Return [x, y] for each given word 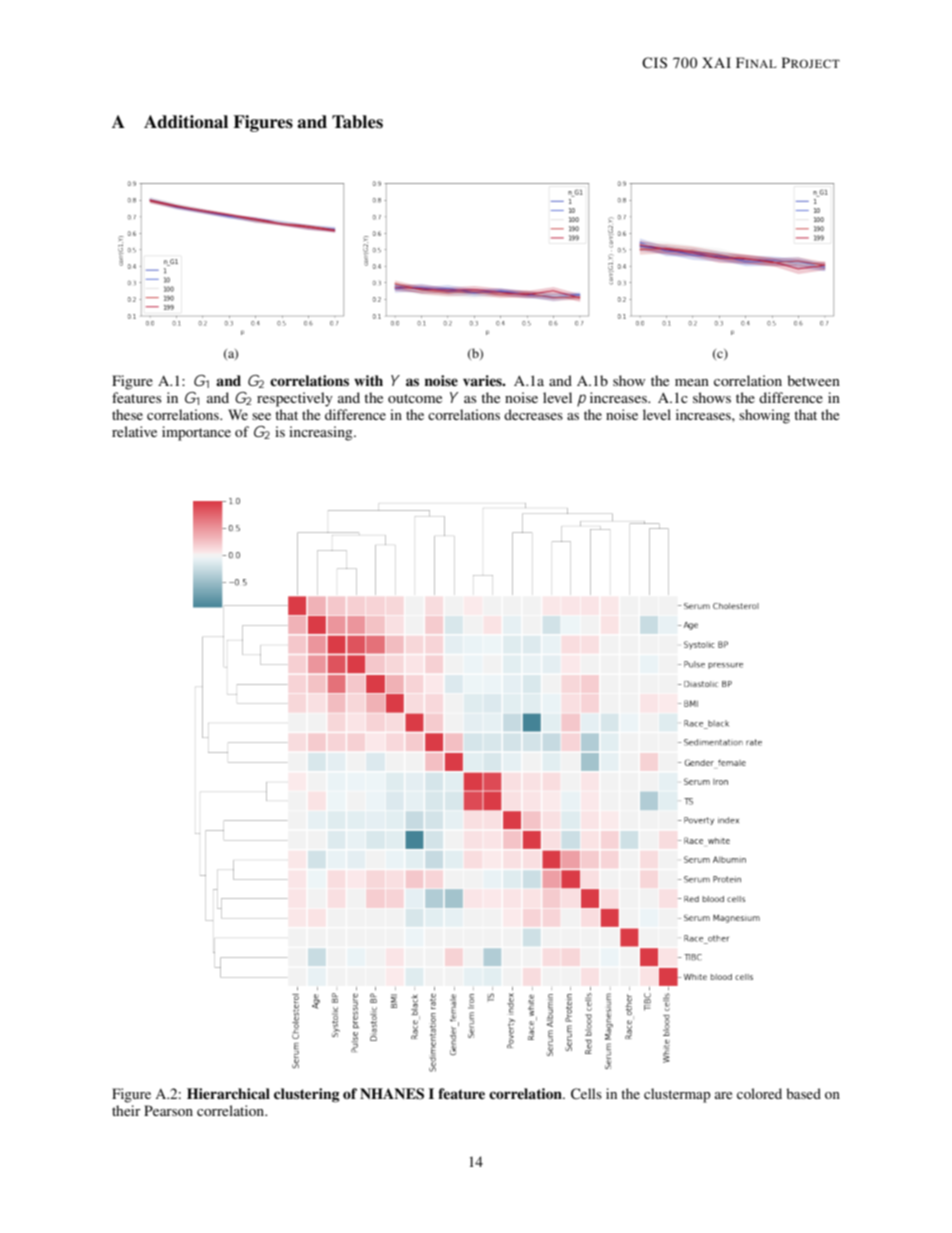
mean [692, 382]
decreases [533, 414]
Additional [186, 122]
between [813, 380]
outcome [415, 398]
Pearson [168, 1110]
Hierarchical [228, 1093]
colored [759, 1093]
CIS [654, 63]
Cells [586, 1094]
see [261, 416]
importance [196, 433]
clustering [307, 1095]
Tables [357, 122]
